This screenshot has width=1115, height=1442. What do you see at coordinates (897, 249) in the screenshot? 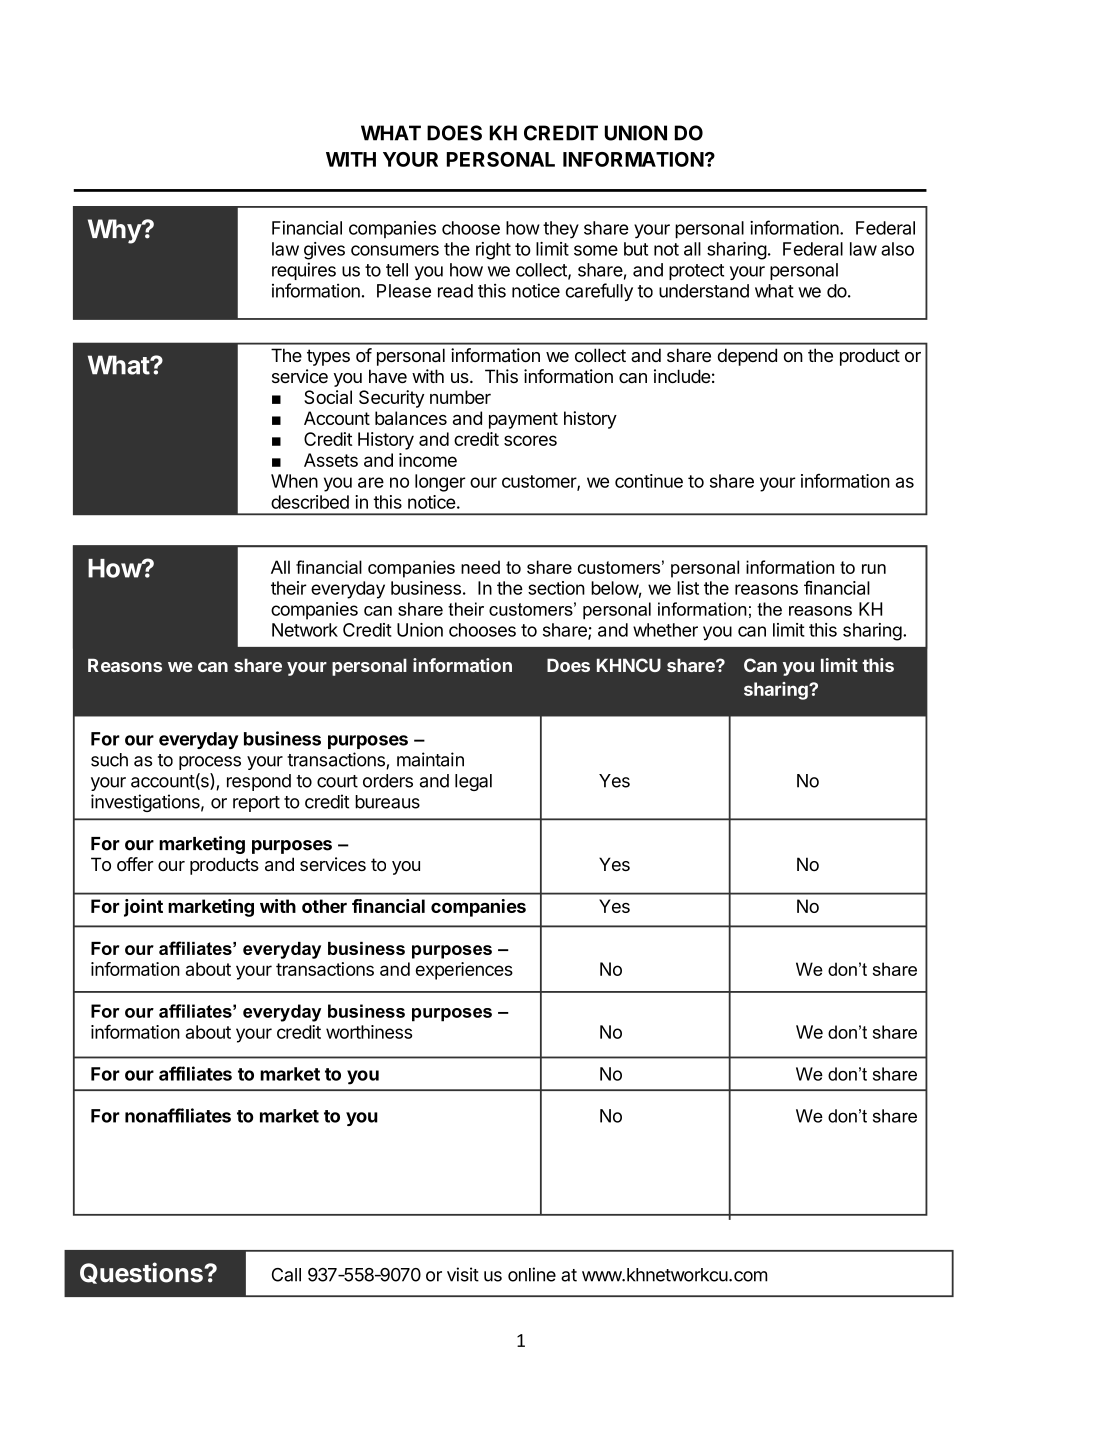
I see `also` at bounding box center [897, 249].
